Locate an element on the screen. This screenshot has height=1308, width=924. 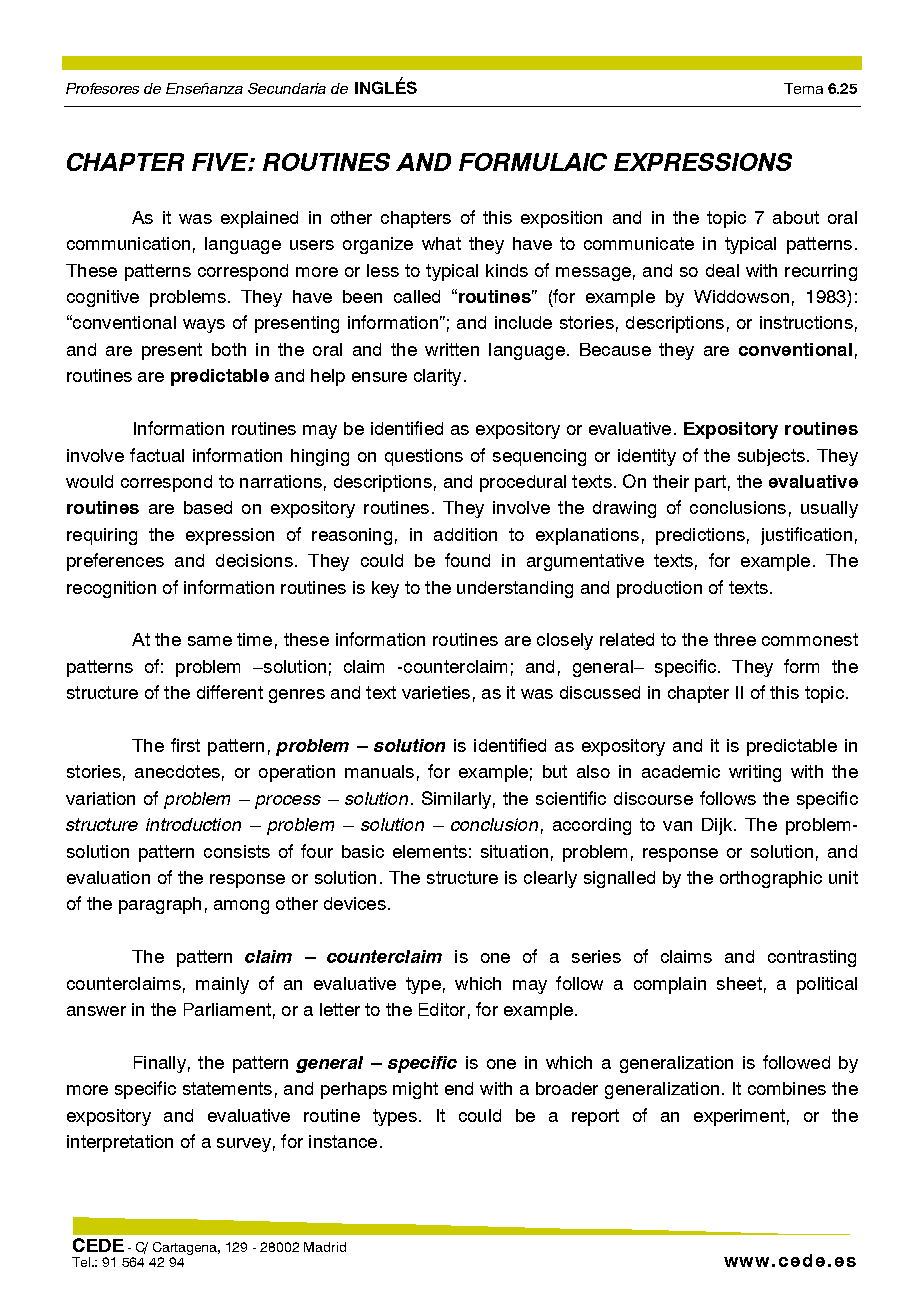
what is located at coordinates (441, 243).
